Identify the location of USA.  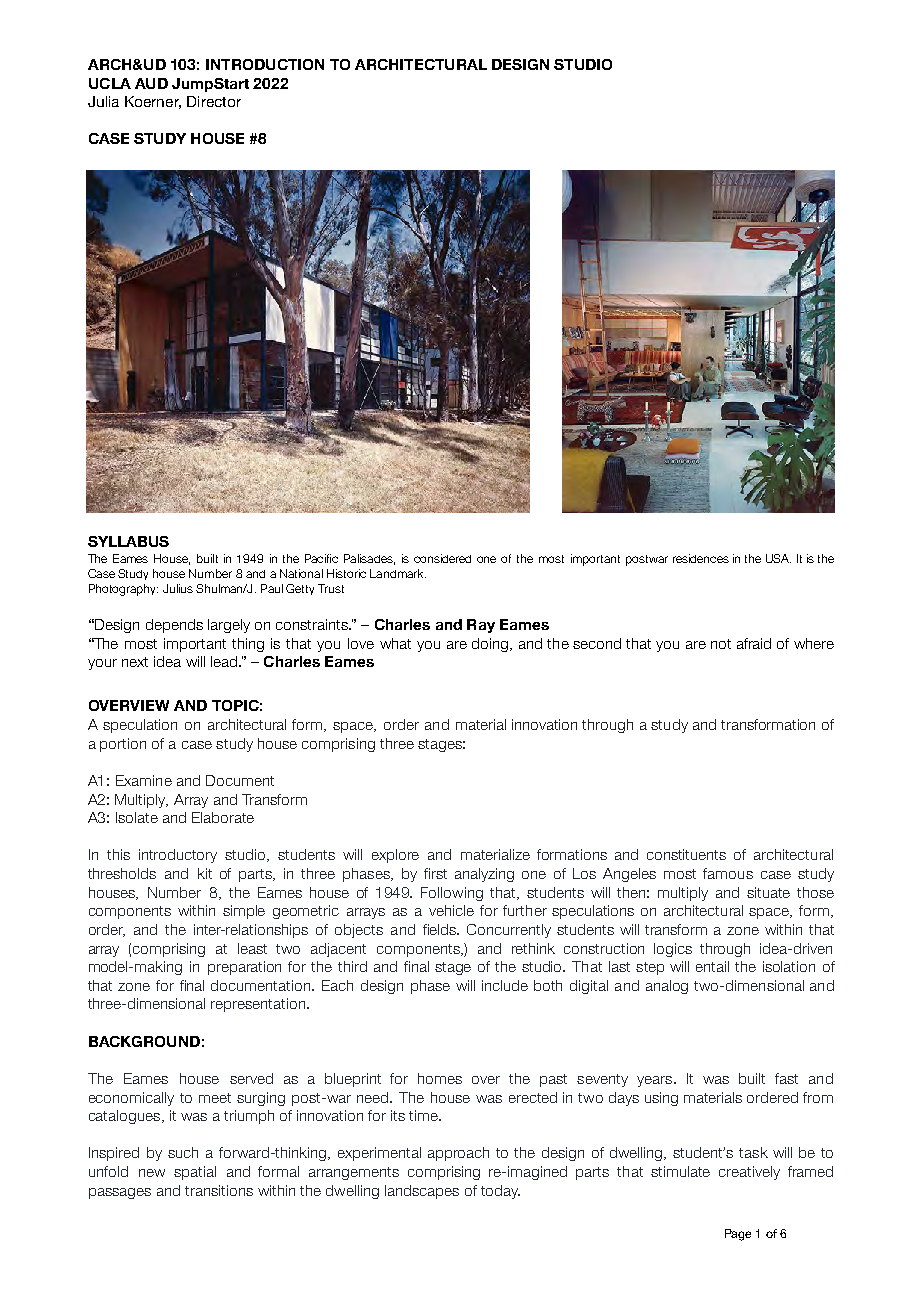
(778, 558).
